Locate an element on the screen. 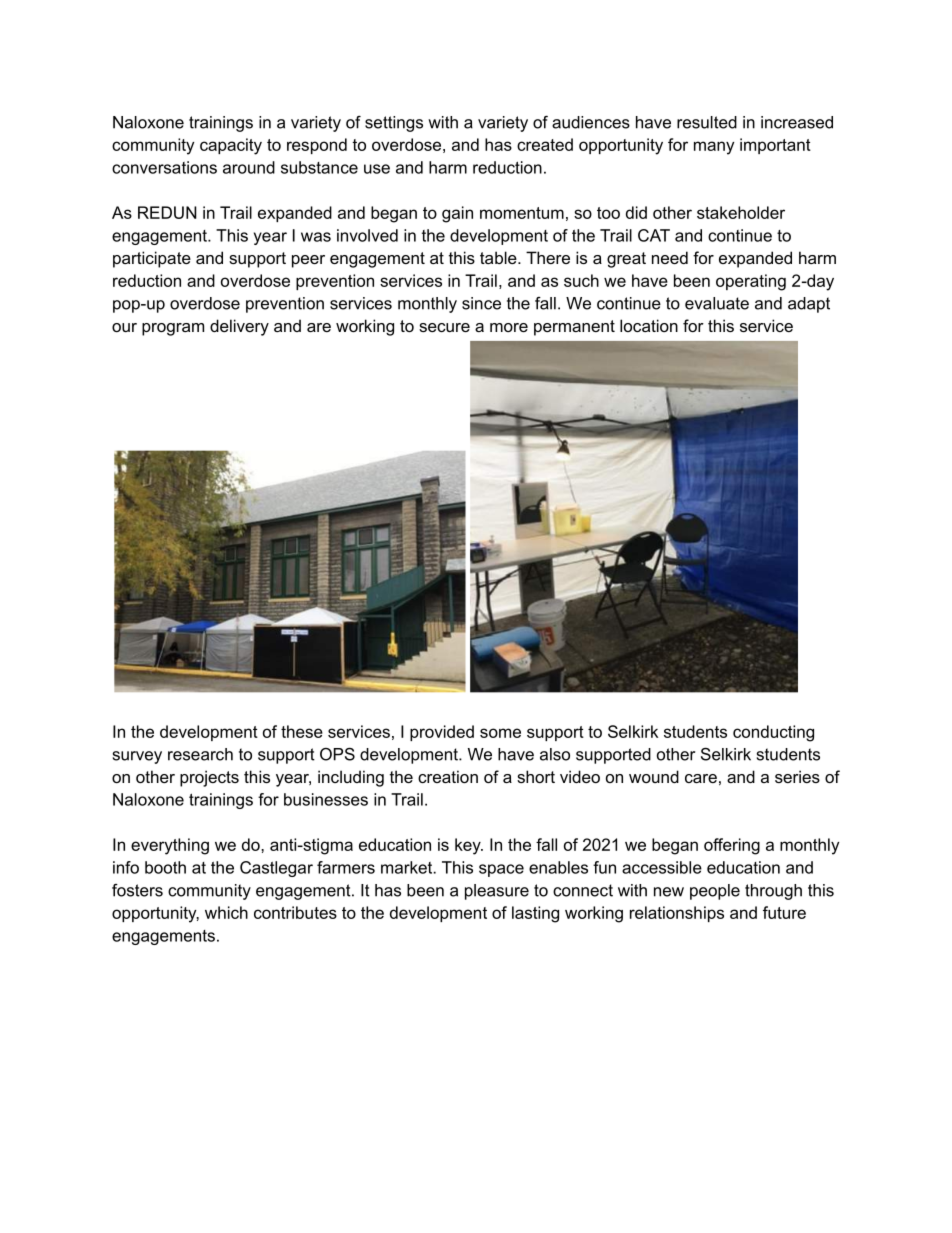 The height and width of the screenshot is (1233, 952). delivery is located at coordinates (239, 327).
